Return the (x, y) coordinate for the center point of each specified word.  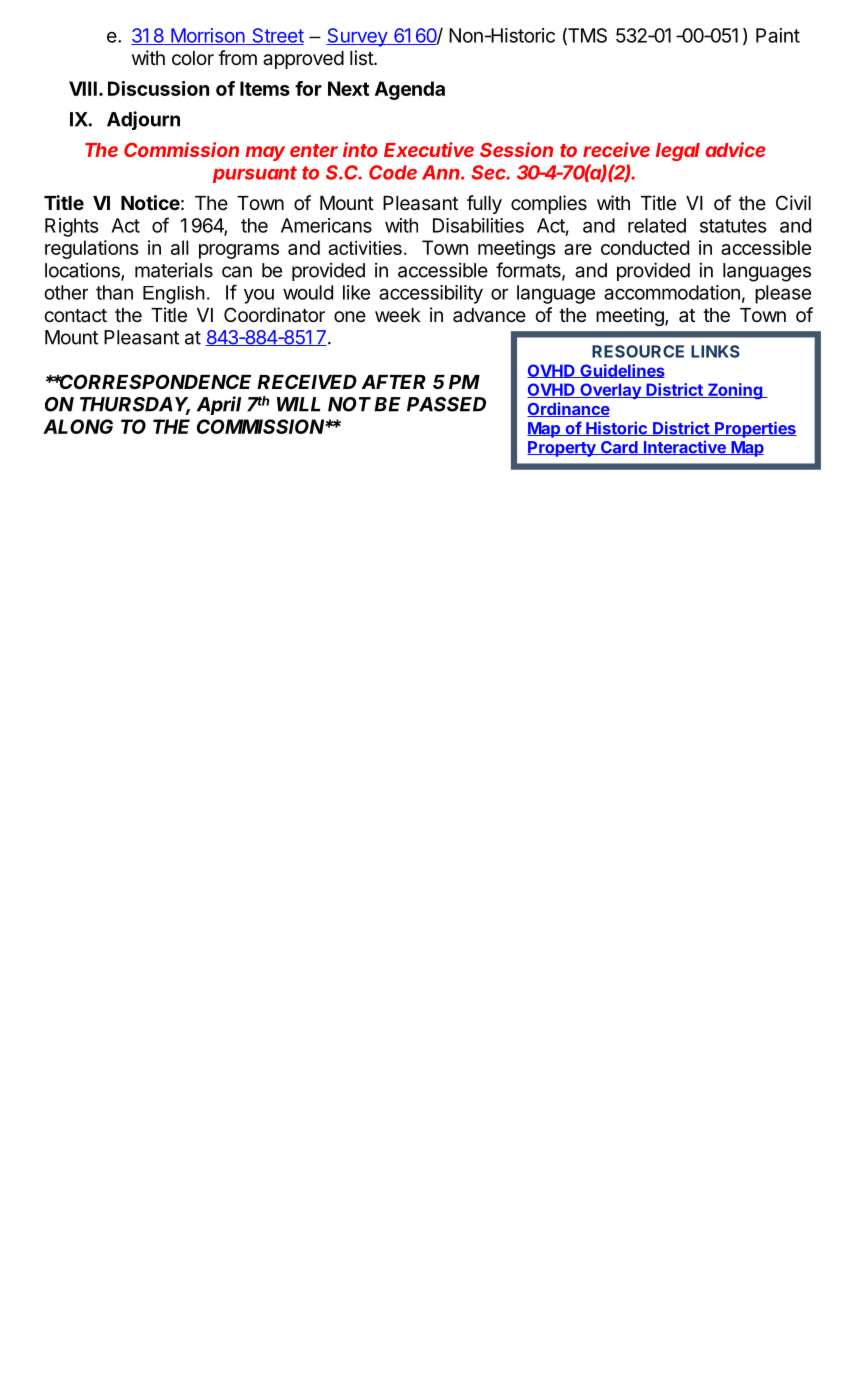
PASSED (446, 404)
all (180, 247)
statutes (733, 226)
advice (736, 149)
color (193, 58)
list (362, 57)
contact (75, 315)
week (398, 315)
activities (365, 248)
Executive (429, 149)
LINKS (715, 351)
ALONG (78, 426)
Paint (778, 35)
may (265, 153)
